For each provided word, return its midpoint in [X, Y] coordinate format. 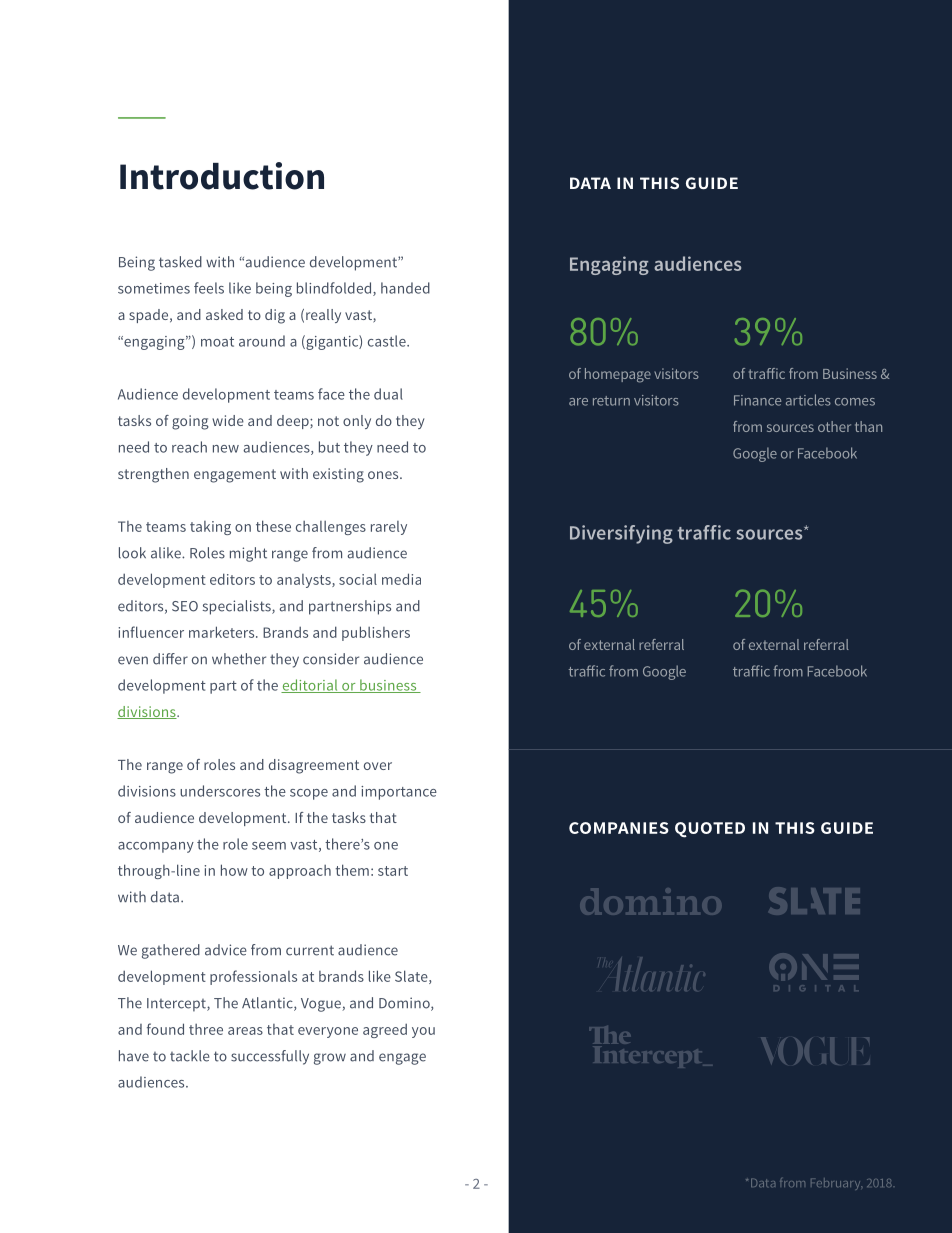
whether [239, 659]
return [611, 401]
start [393, 871]
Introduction [222, 176]
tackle [190, 1056]
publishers [376, 633]
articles [808, 400]
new [226, 449]
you [423, 1032]
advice [226, 950]
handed [405, 288]
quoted [710, 830]
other [834, 426]
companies [619, 828]
